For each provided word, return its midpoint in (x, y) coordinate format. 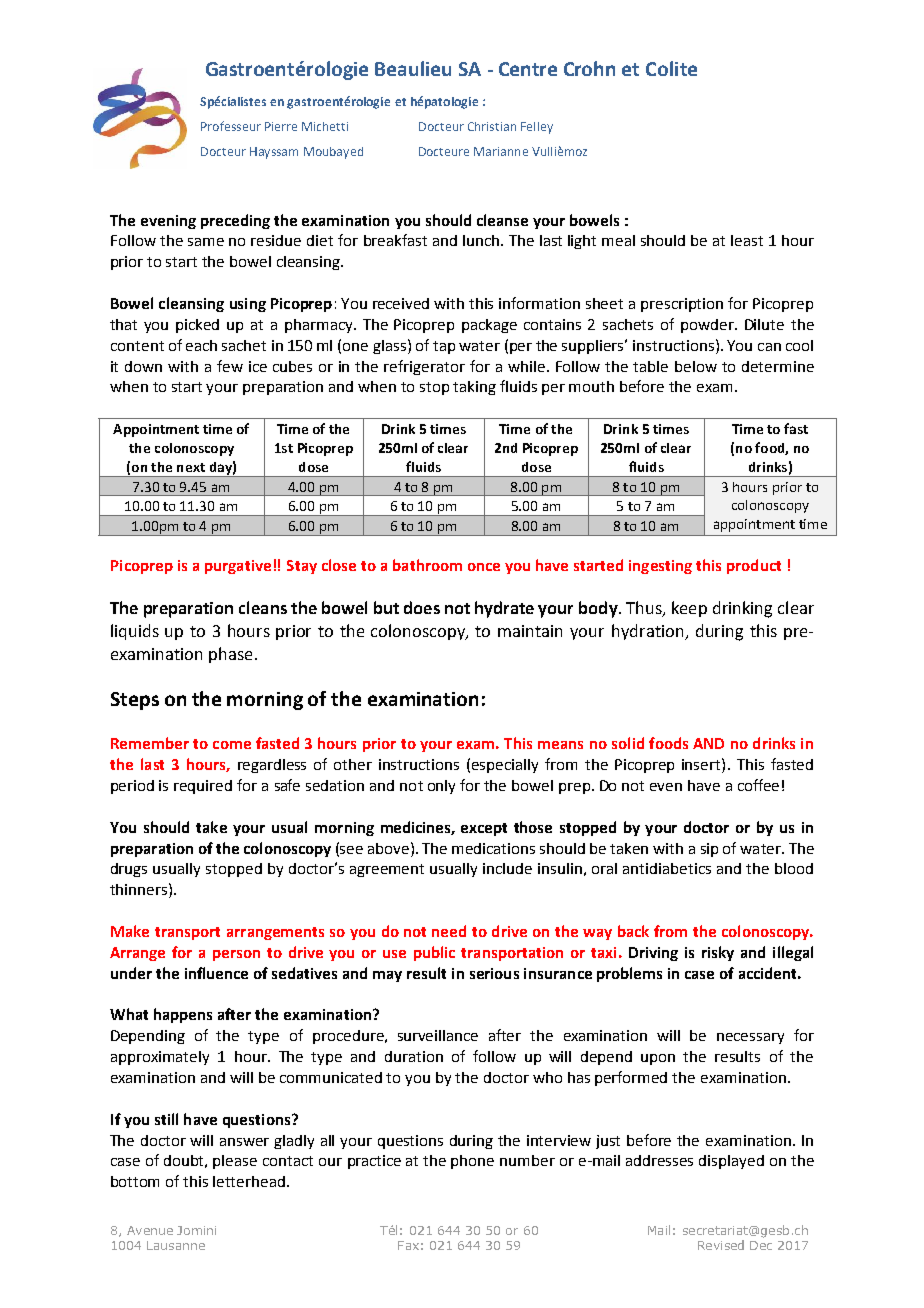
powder (708, 326)
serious (494, 973)
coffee (758, 785)
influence (216, 973)
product (754, 566)
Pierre (281, 126)
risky (718, 953)
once (484, 567)
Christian (492, 126)
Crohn (589, 68)
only (441, 787)
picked (197, 326)
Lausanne (176, 1245)
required (203, 787)
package (489, 326)
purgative (238, 567)
